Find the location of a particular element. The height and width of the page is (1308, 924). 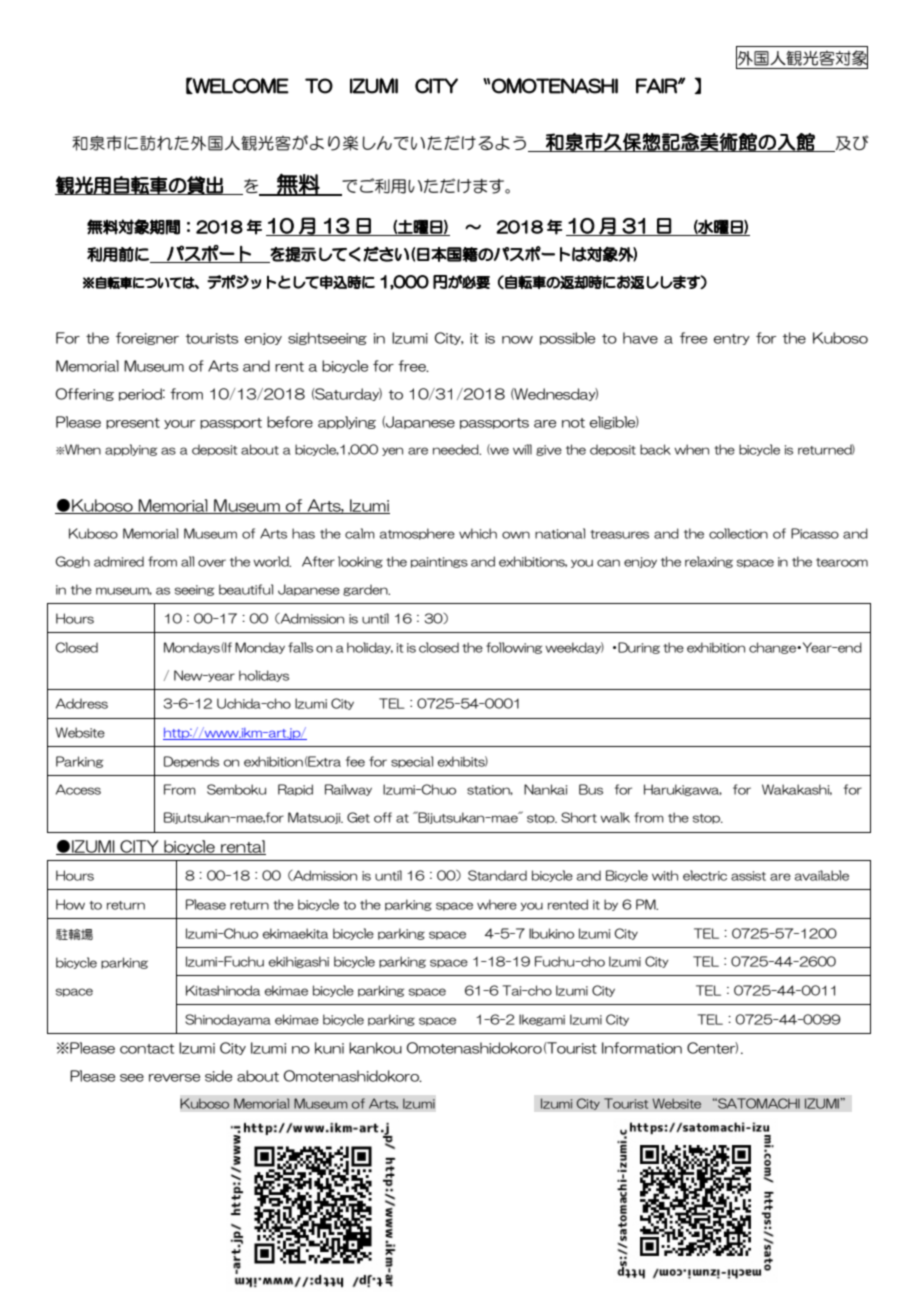

foreigner is located at coordinates (147, 338).
